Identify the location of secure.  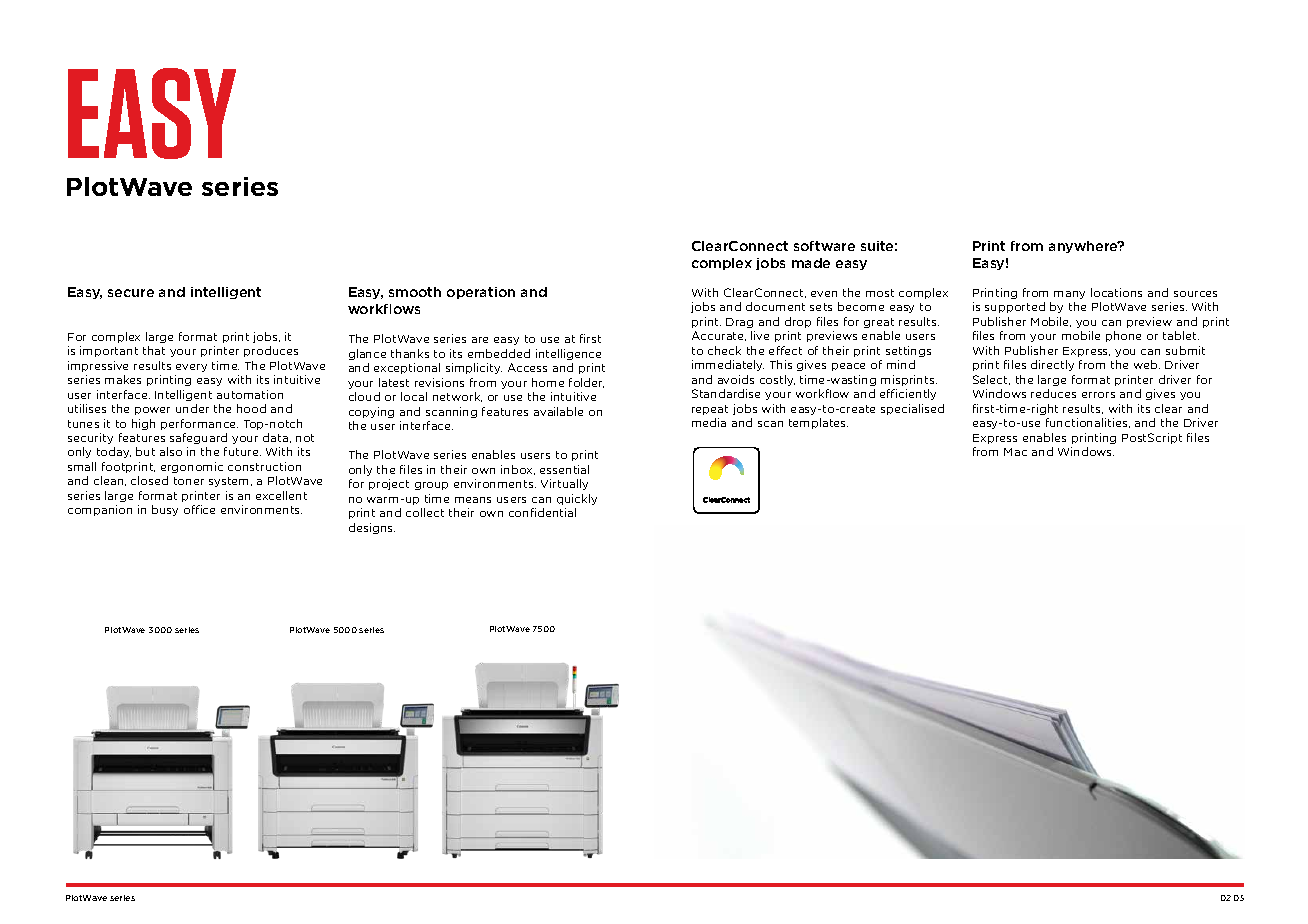
(131, 293).
